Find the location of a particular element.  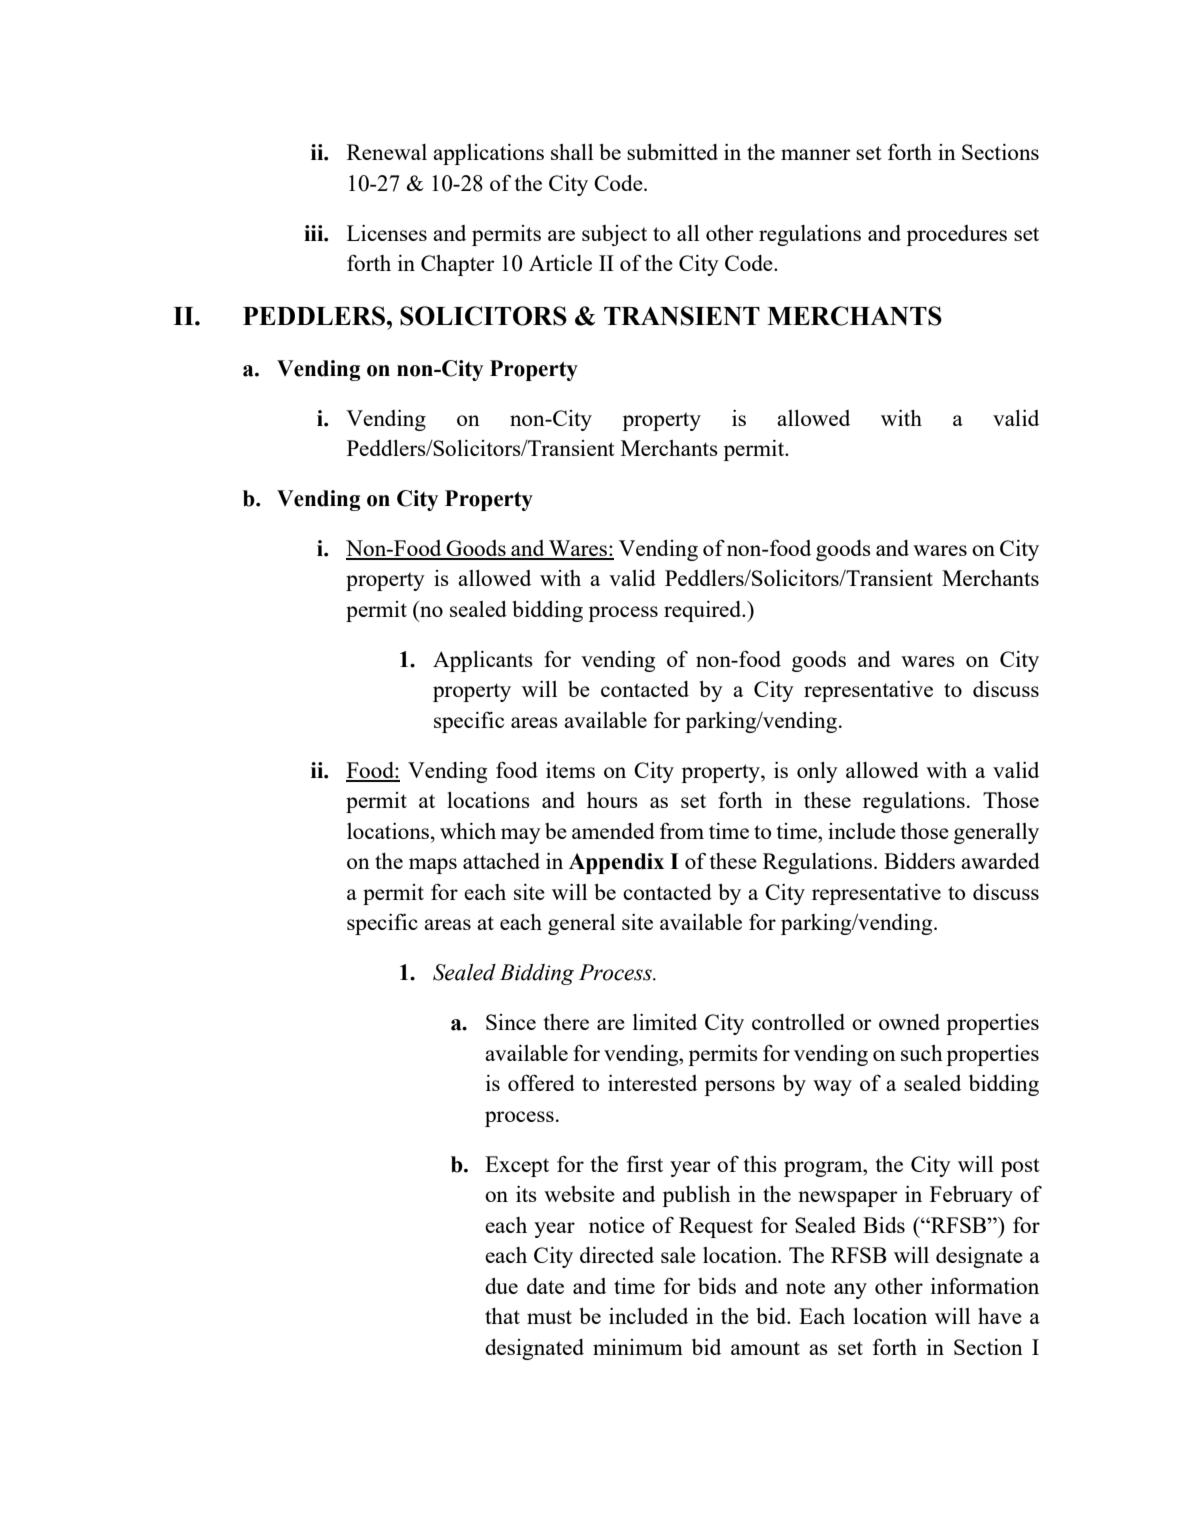

information is located at coordinates (985, 1285).
